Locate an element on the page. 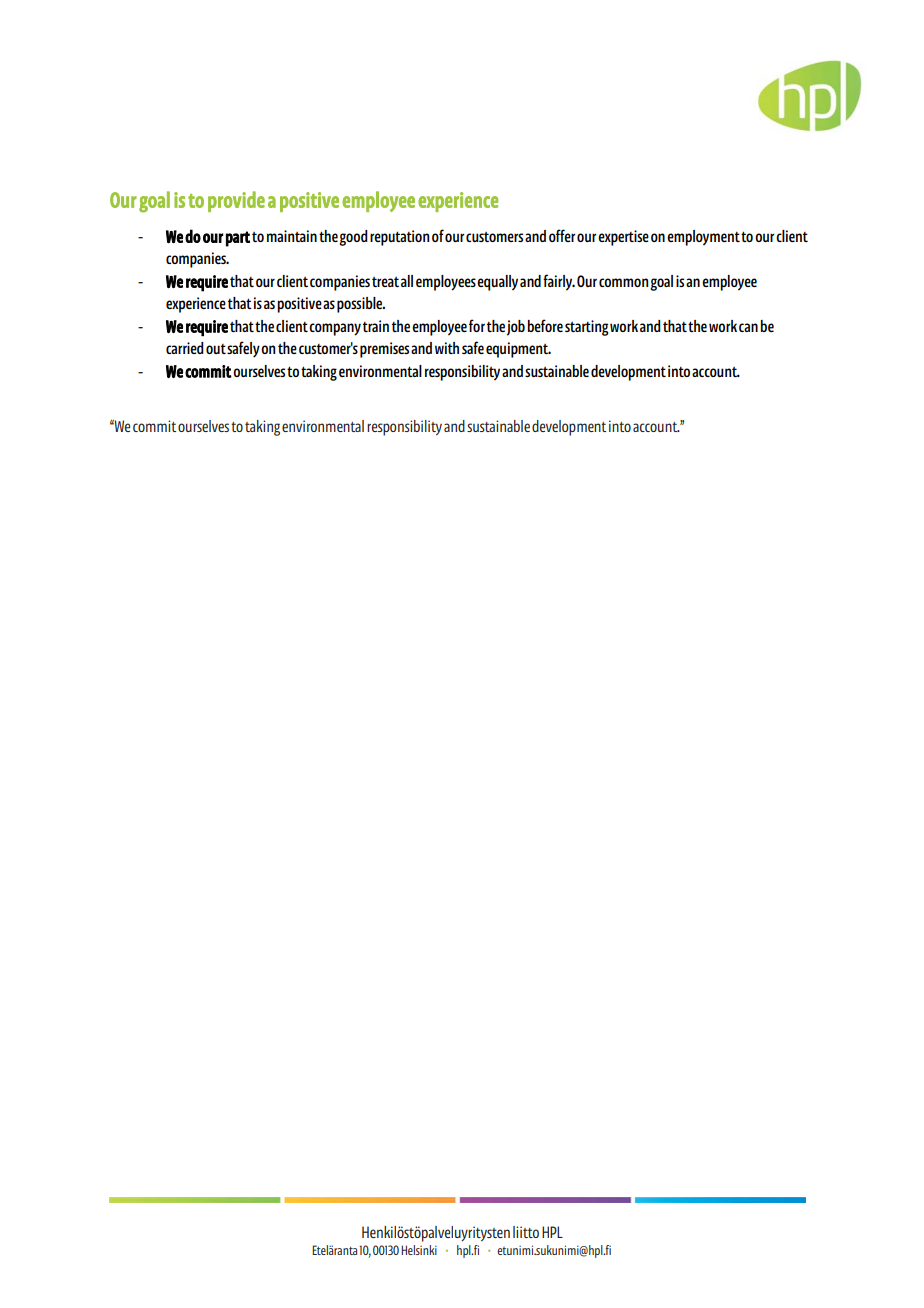  equally is located at coordinates (497, 283).
